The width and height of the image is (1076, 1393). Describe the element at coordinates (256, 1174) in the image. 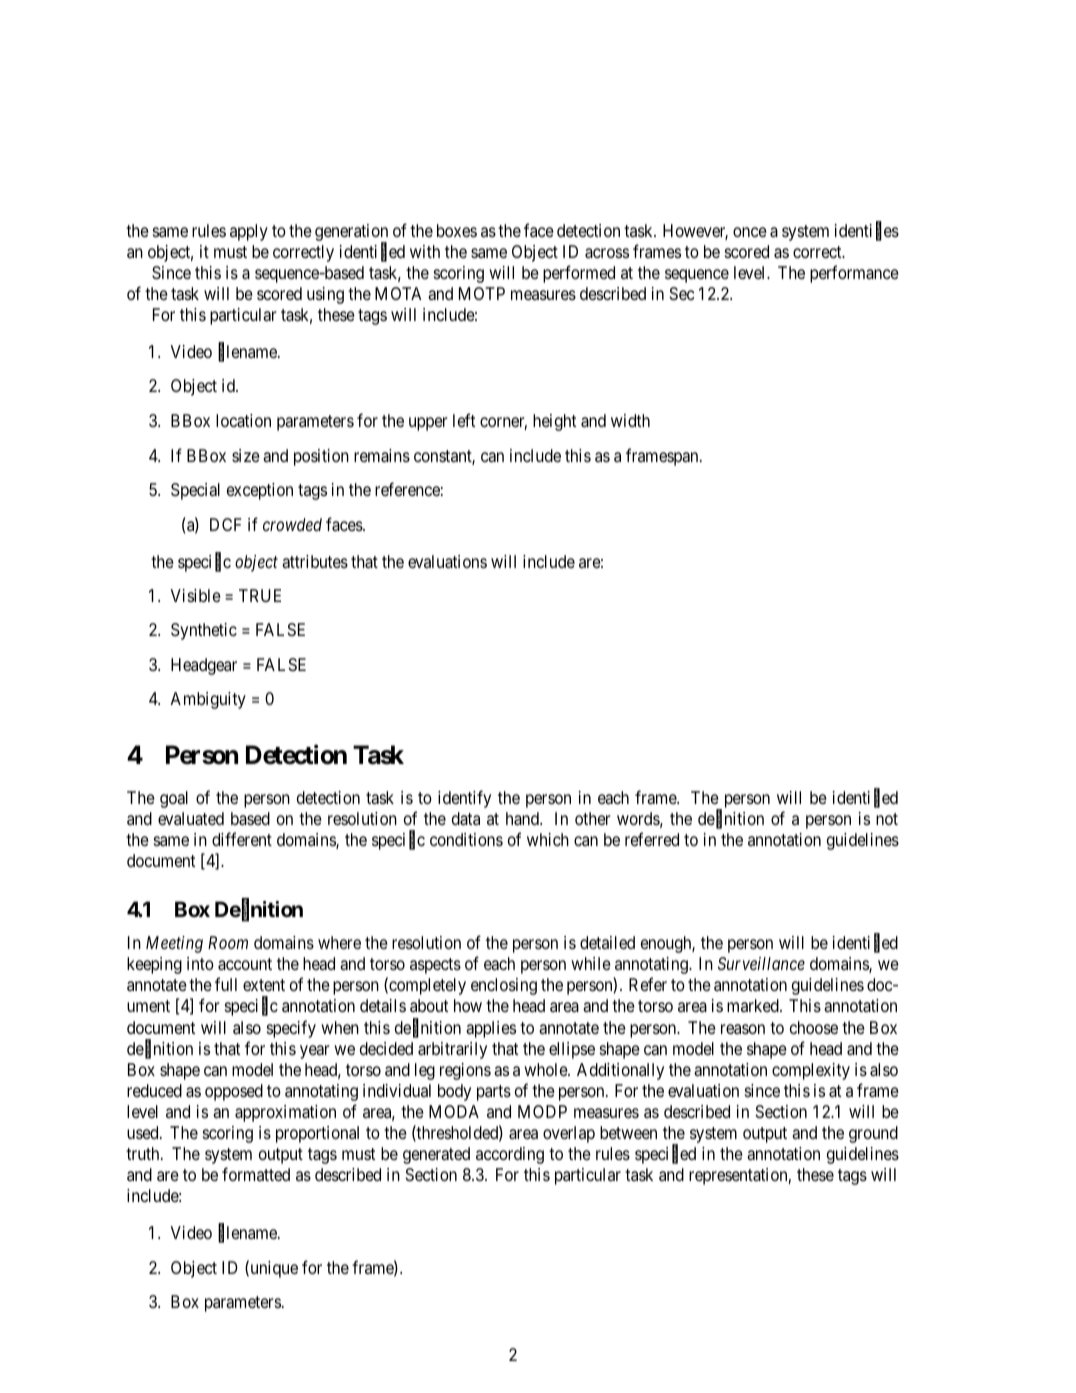

I see `formatted` at that location.
